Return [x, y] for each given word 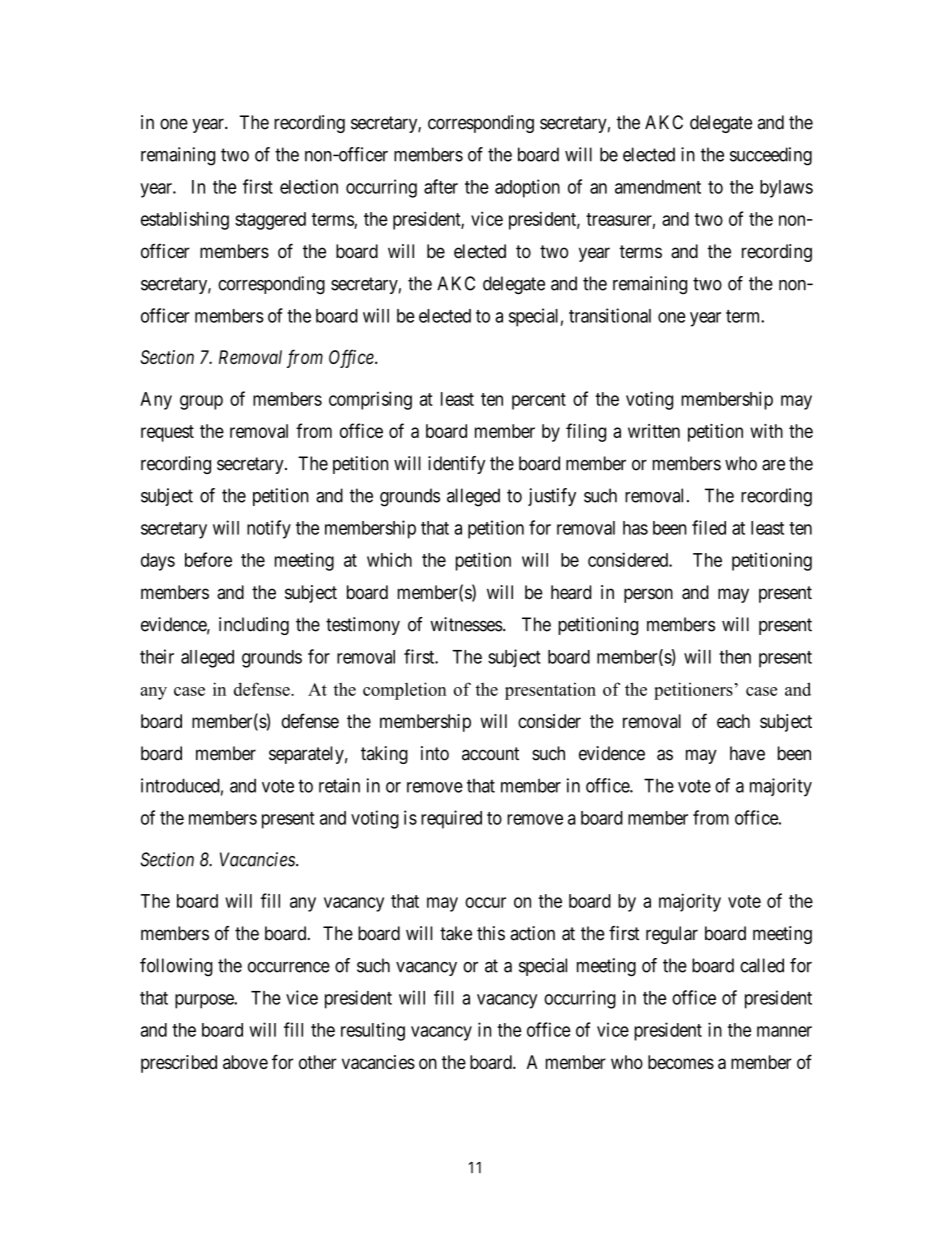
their [157, 656]
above [245, 1062]
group [201, 402]
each [733, 721]
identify [456, 465]
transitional [610, 315]
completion [405, 691]
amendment [658, 187]
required [451, 819]
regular [672, 935]
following [176, 967]
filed [709, 527]
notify [269, 529]
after [441, 186]
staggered [270, 221]
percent [539, 401]
